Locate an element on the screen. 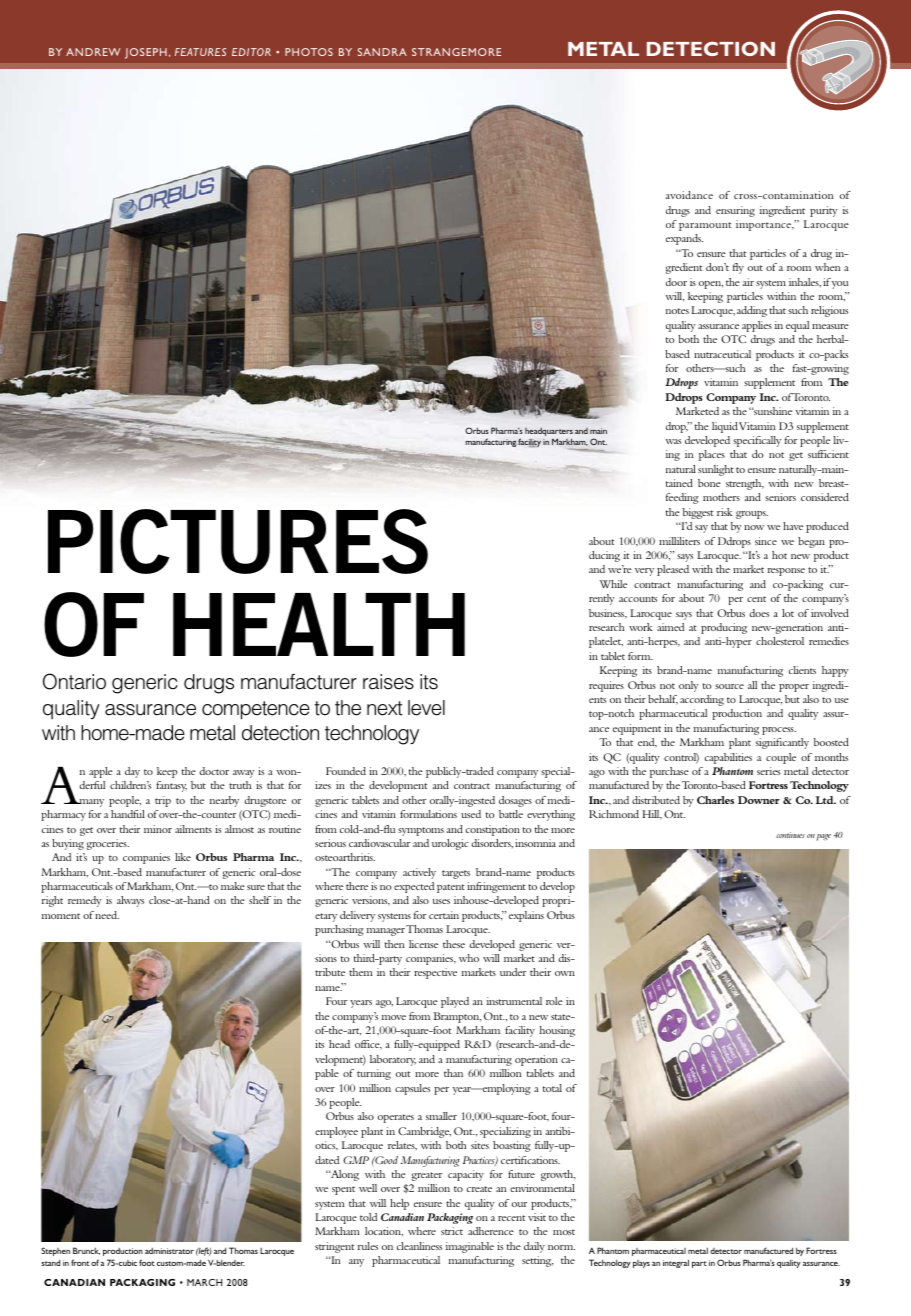 This screenshot has height=1316, width=911. like is located at coordinates (183, 857).
